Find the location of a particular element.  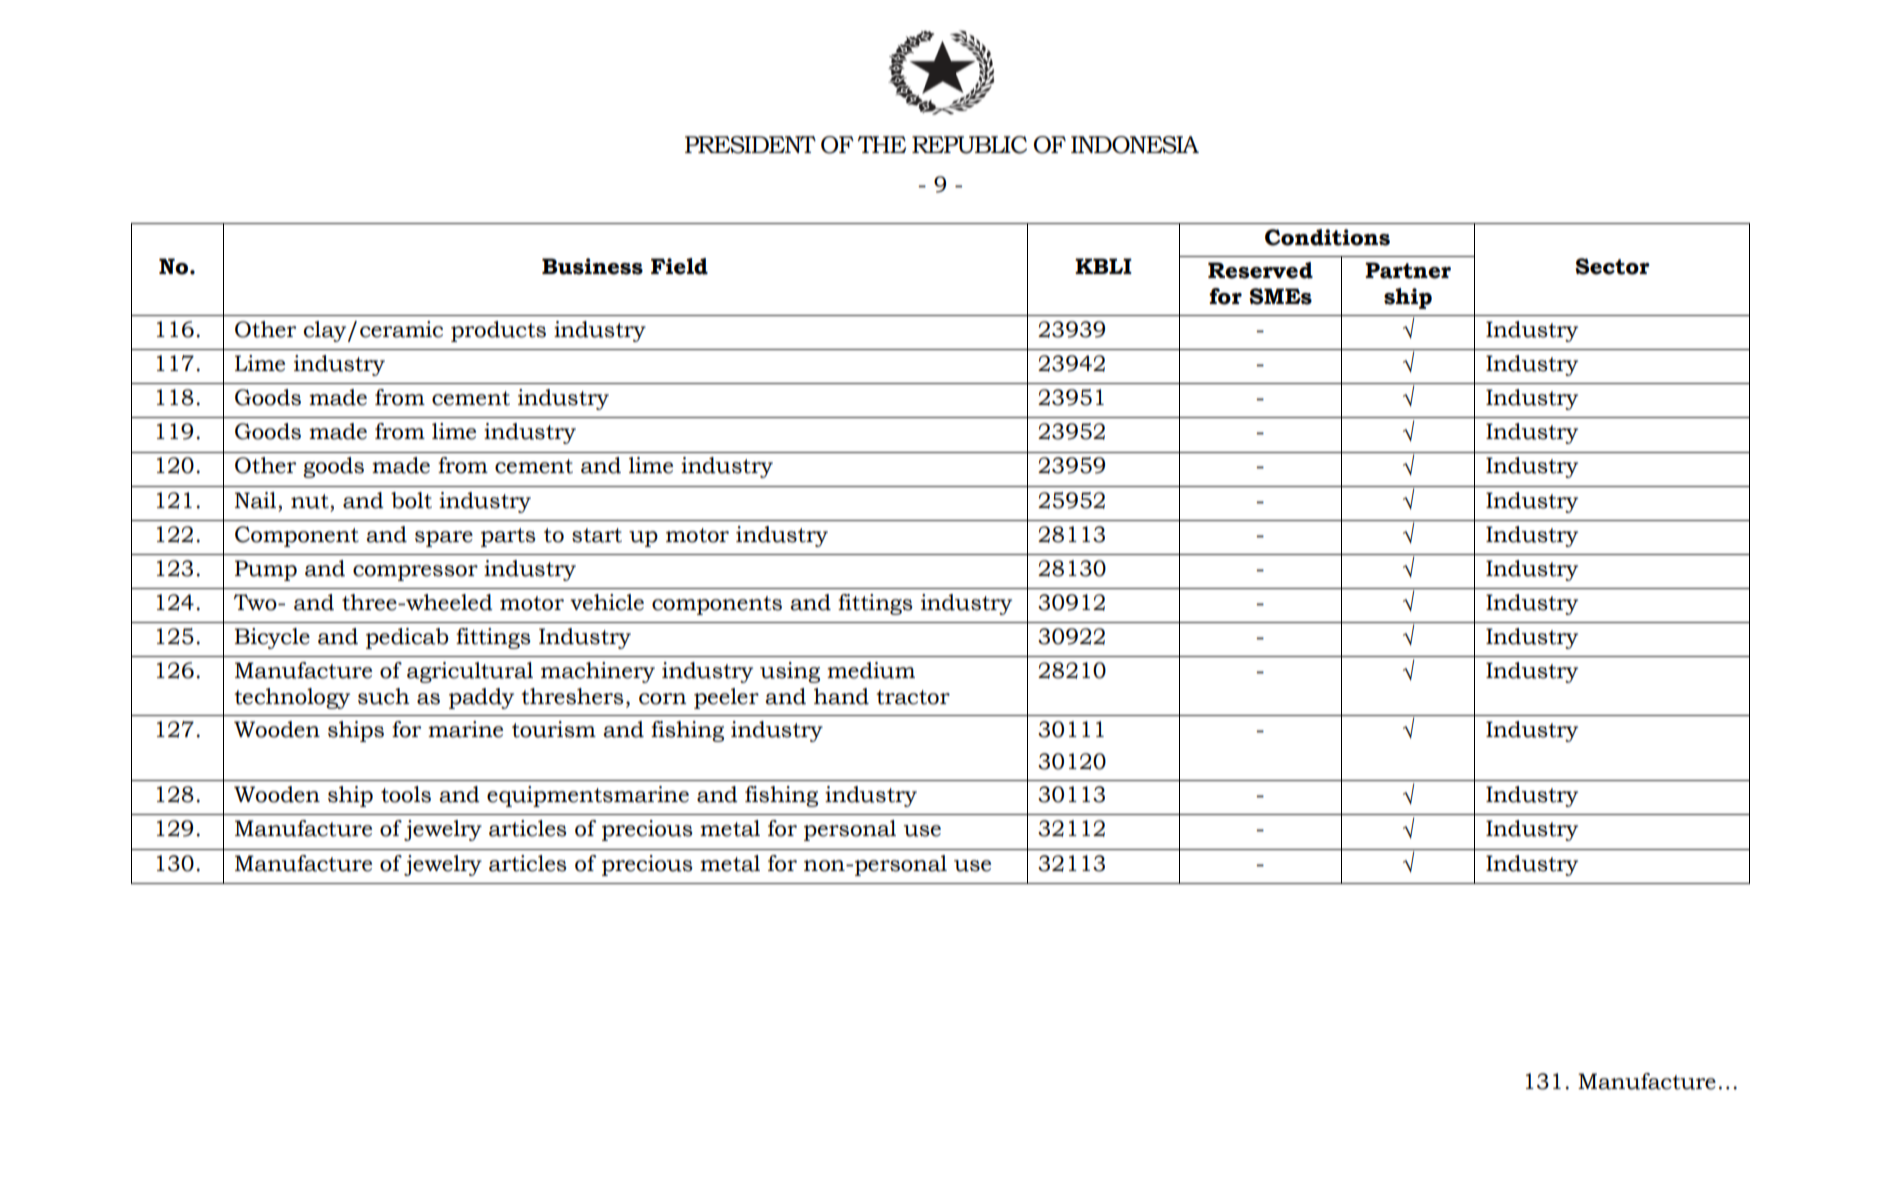

Field is located at coordinates (679, 266).
